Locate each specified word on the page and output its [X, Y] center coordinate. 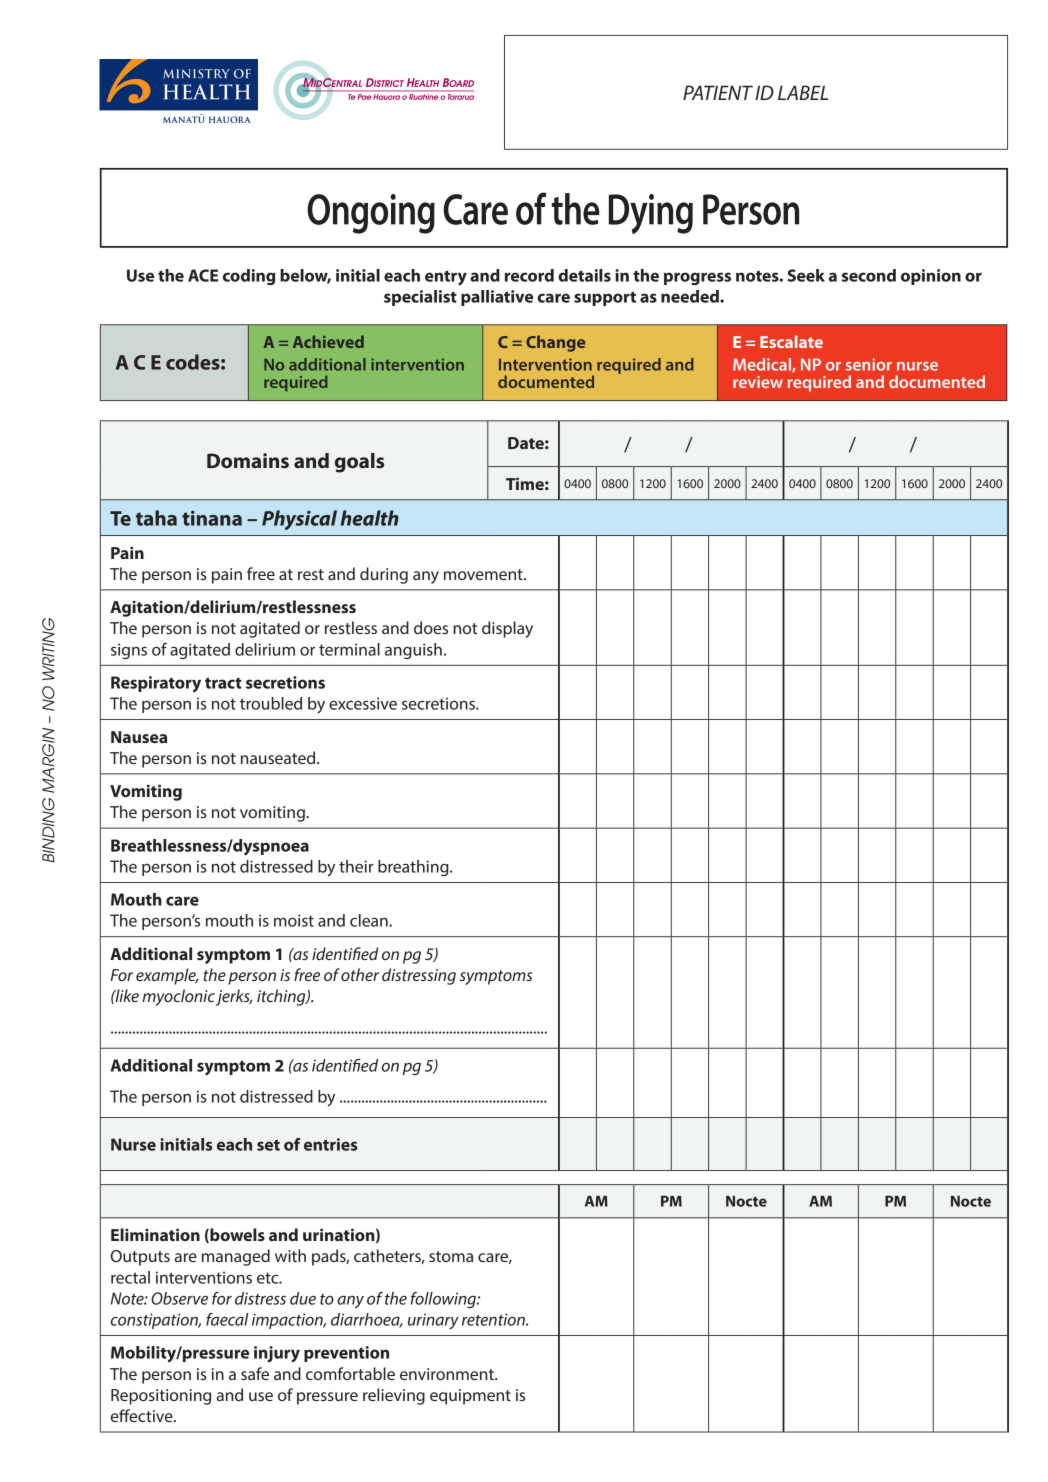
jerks [234, 997]
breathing [414, 868]
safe [255, 1373]
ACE [203, 275]
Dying [651, 214]
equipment [470, 1397]
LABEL [803, 92]
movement [484, 574]
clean [370, 920]
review [758, 382]
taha [156, 518]
